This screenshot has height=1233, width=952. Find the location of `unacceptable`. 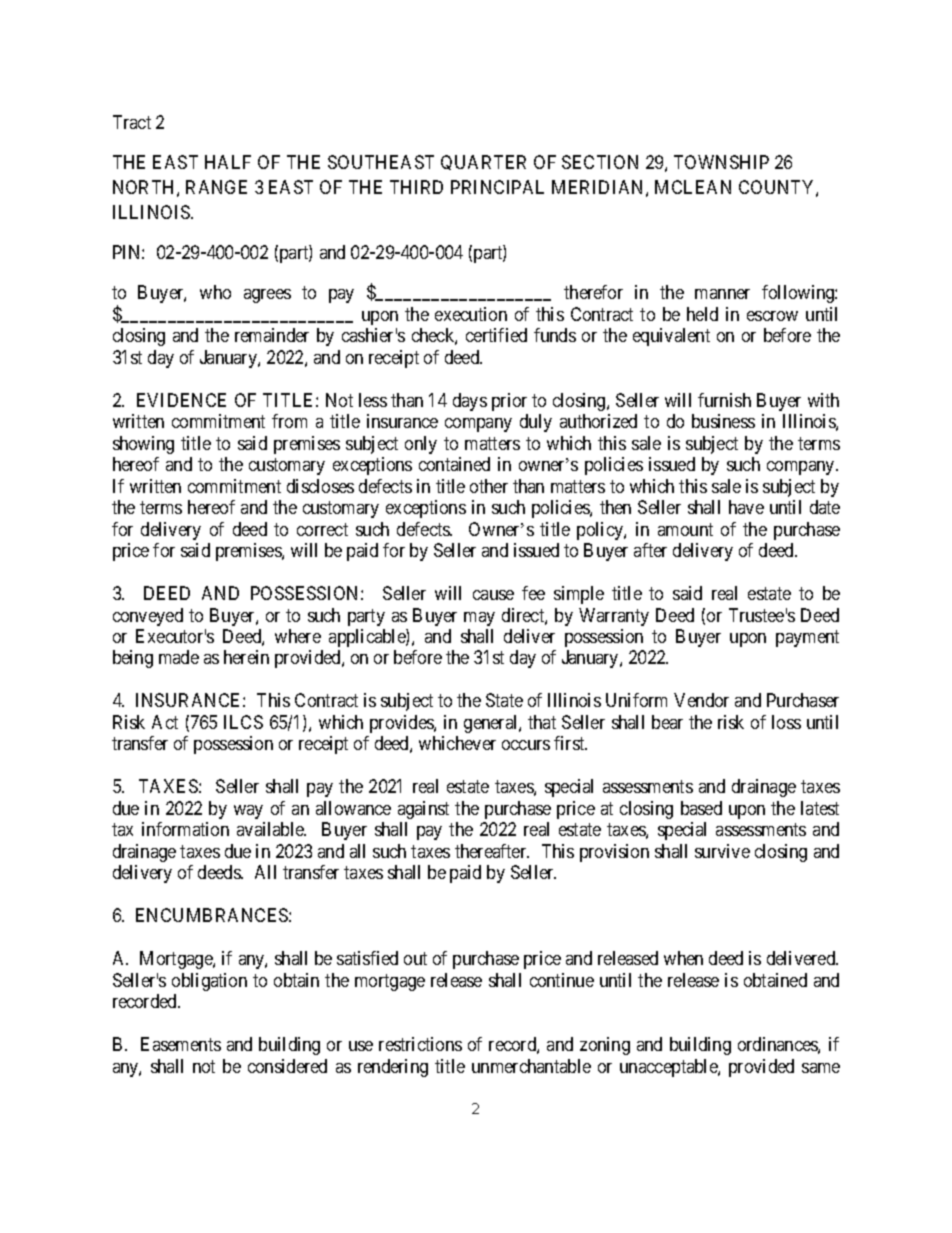

unacceptable is located at coordinates (669, 1068).
